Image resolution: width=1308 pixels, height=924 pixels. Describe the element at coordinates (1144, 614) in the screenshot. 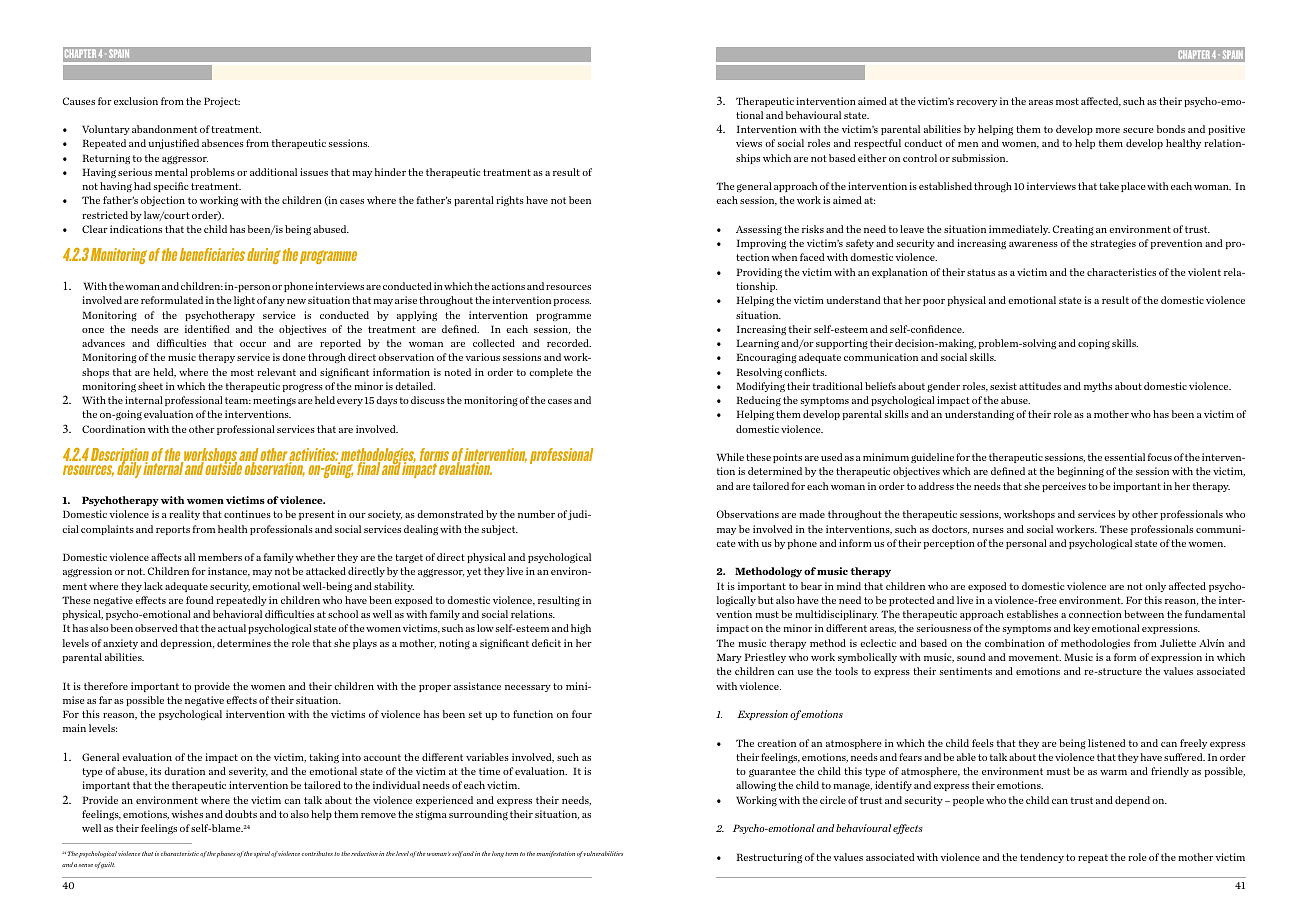

I see `between` at that location.
